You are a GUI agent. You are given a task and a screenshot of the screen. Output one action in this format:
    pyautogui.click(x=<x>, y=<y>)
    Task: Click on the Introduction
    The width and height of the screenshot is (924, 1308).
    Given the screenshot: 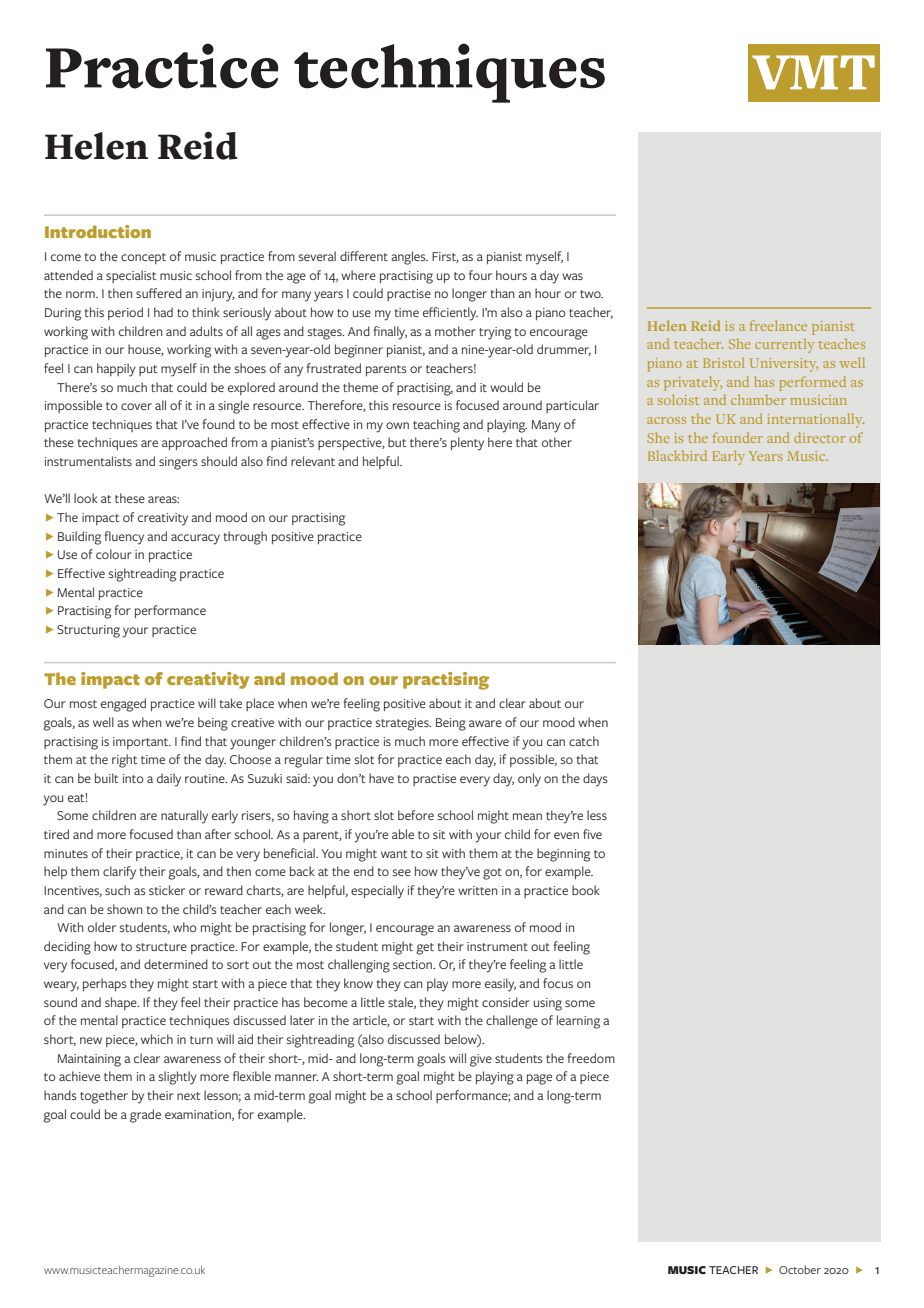 What is the action you would take?
    pyautogui.click(x=98, y=231)
